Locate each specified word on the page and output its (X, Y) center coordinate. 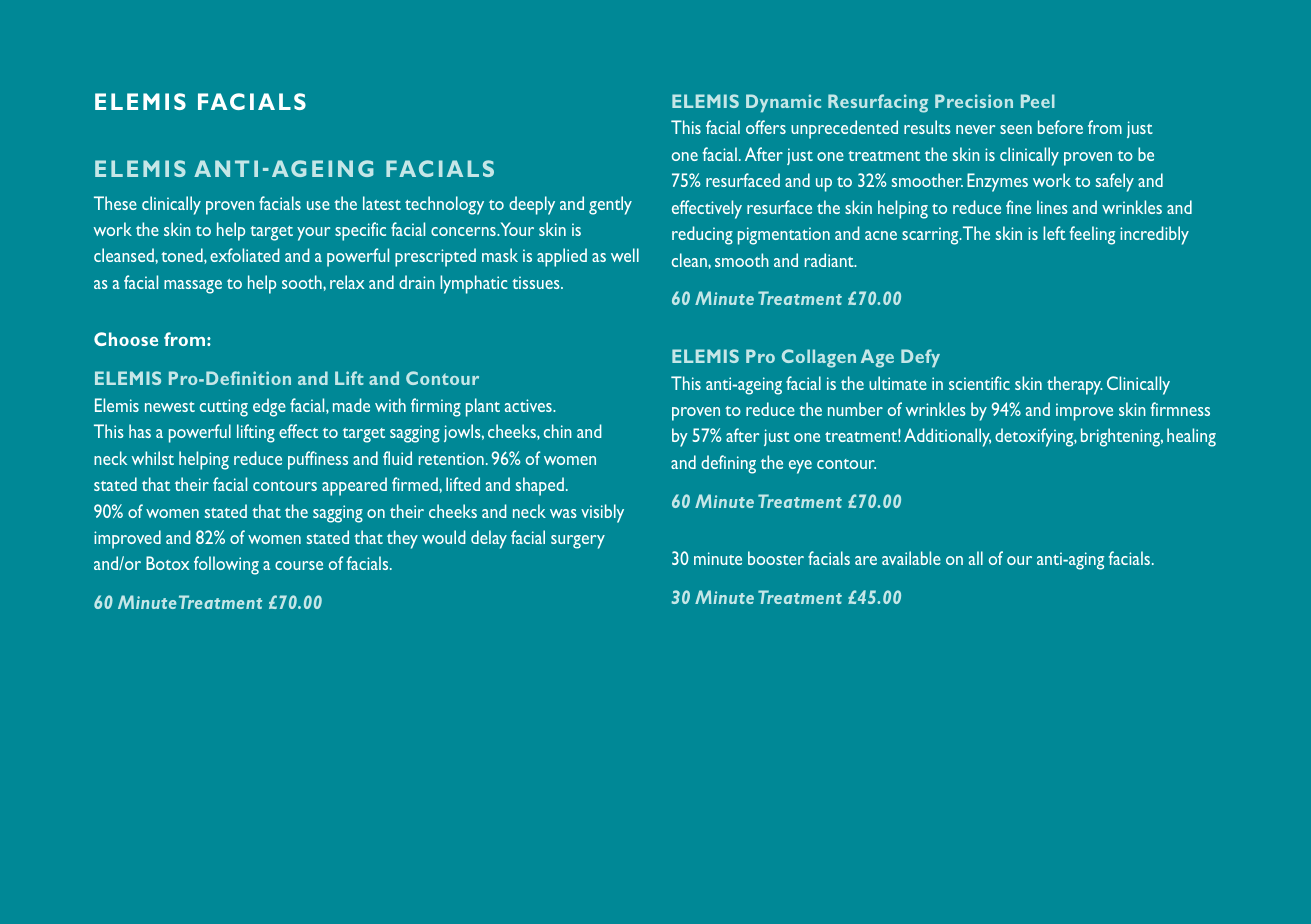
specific (360, 231)
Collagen (819, 358)
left (1054, 233)
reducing (702, 235)
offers (766, 127)
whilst (153, 458)
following (226, 565)
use (318, 205)
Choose (126, 339)
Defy (920, 358)
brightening (1122, 437)
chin (558, 431)
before (1060, 127)
